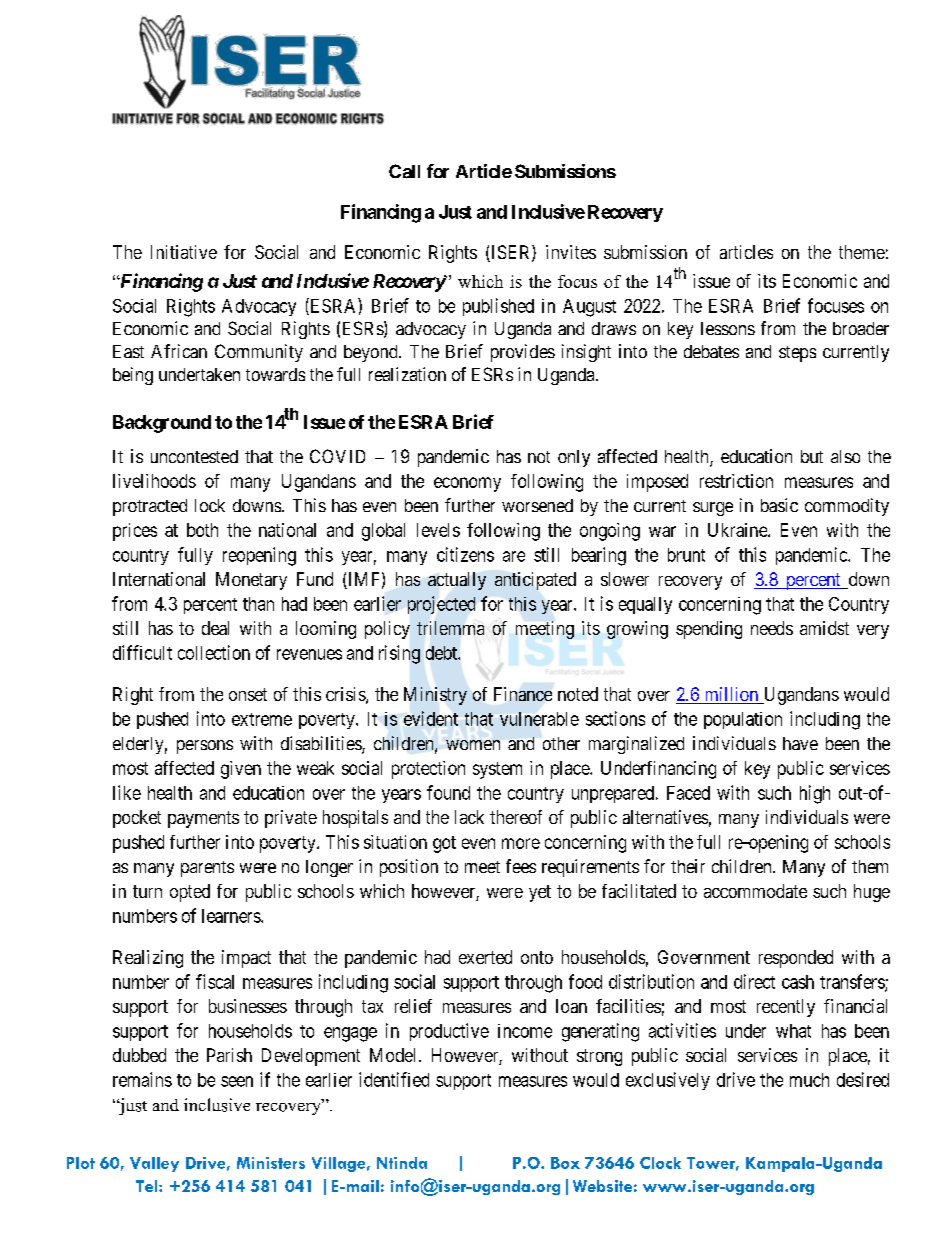 The image size is (952, 1233). Describe the element at coordinates (809, 1080) in the screenshot. I see `much` at that location.
